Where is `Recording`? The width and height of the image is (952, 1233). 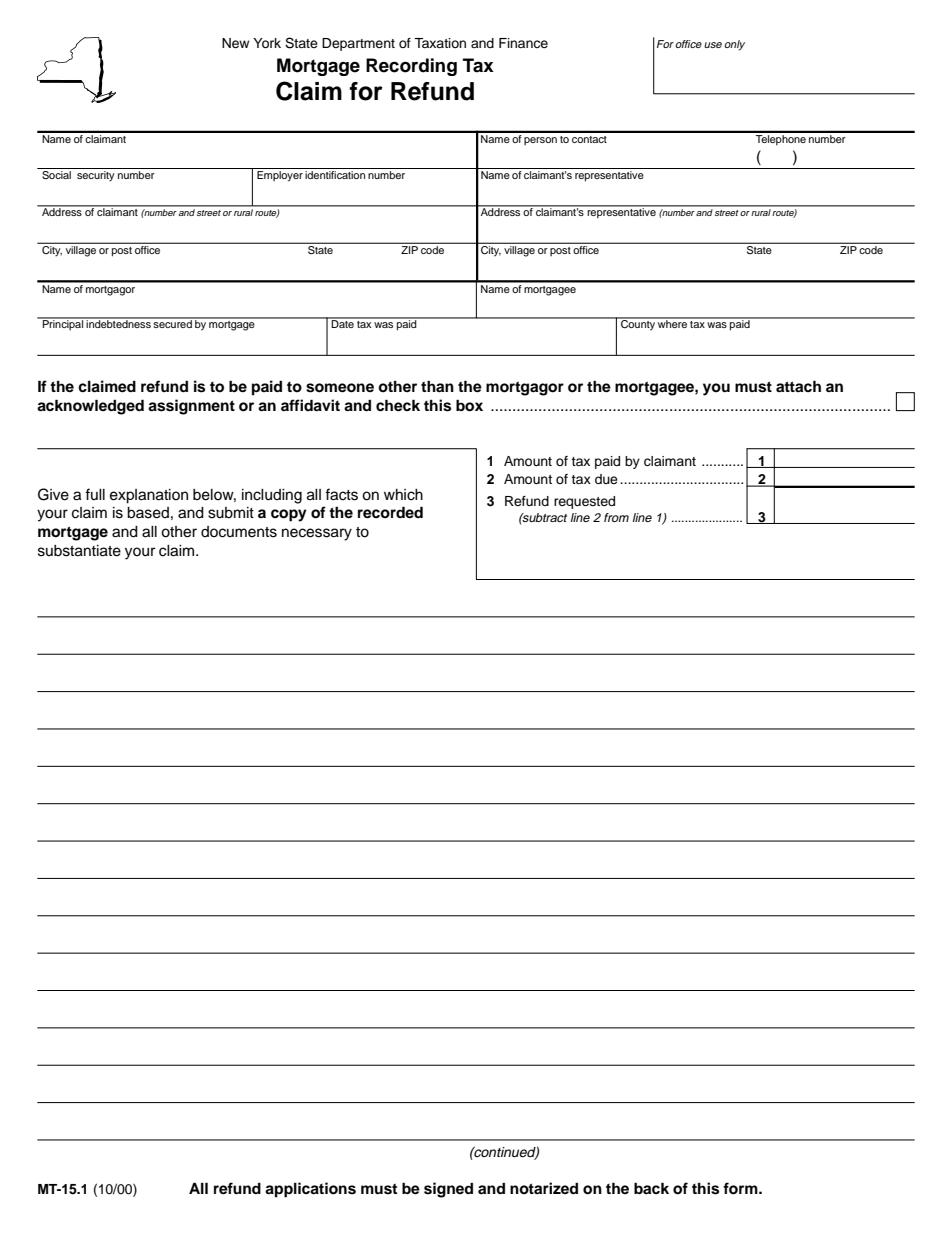
Recording is located at coordinates (411, 67).
